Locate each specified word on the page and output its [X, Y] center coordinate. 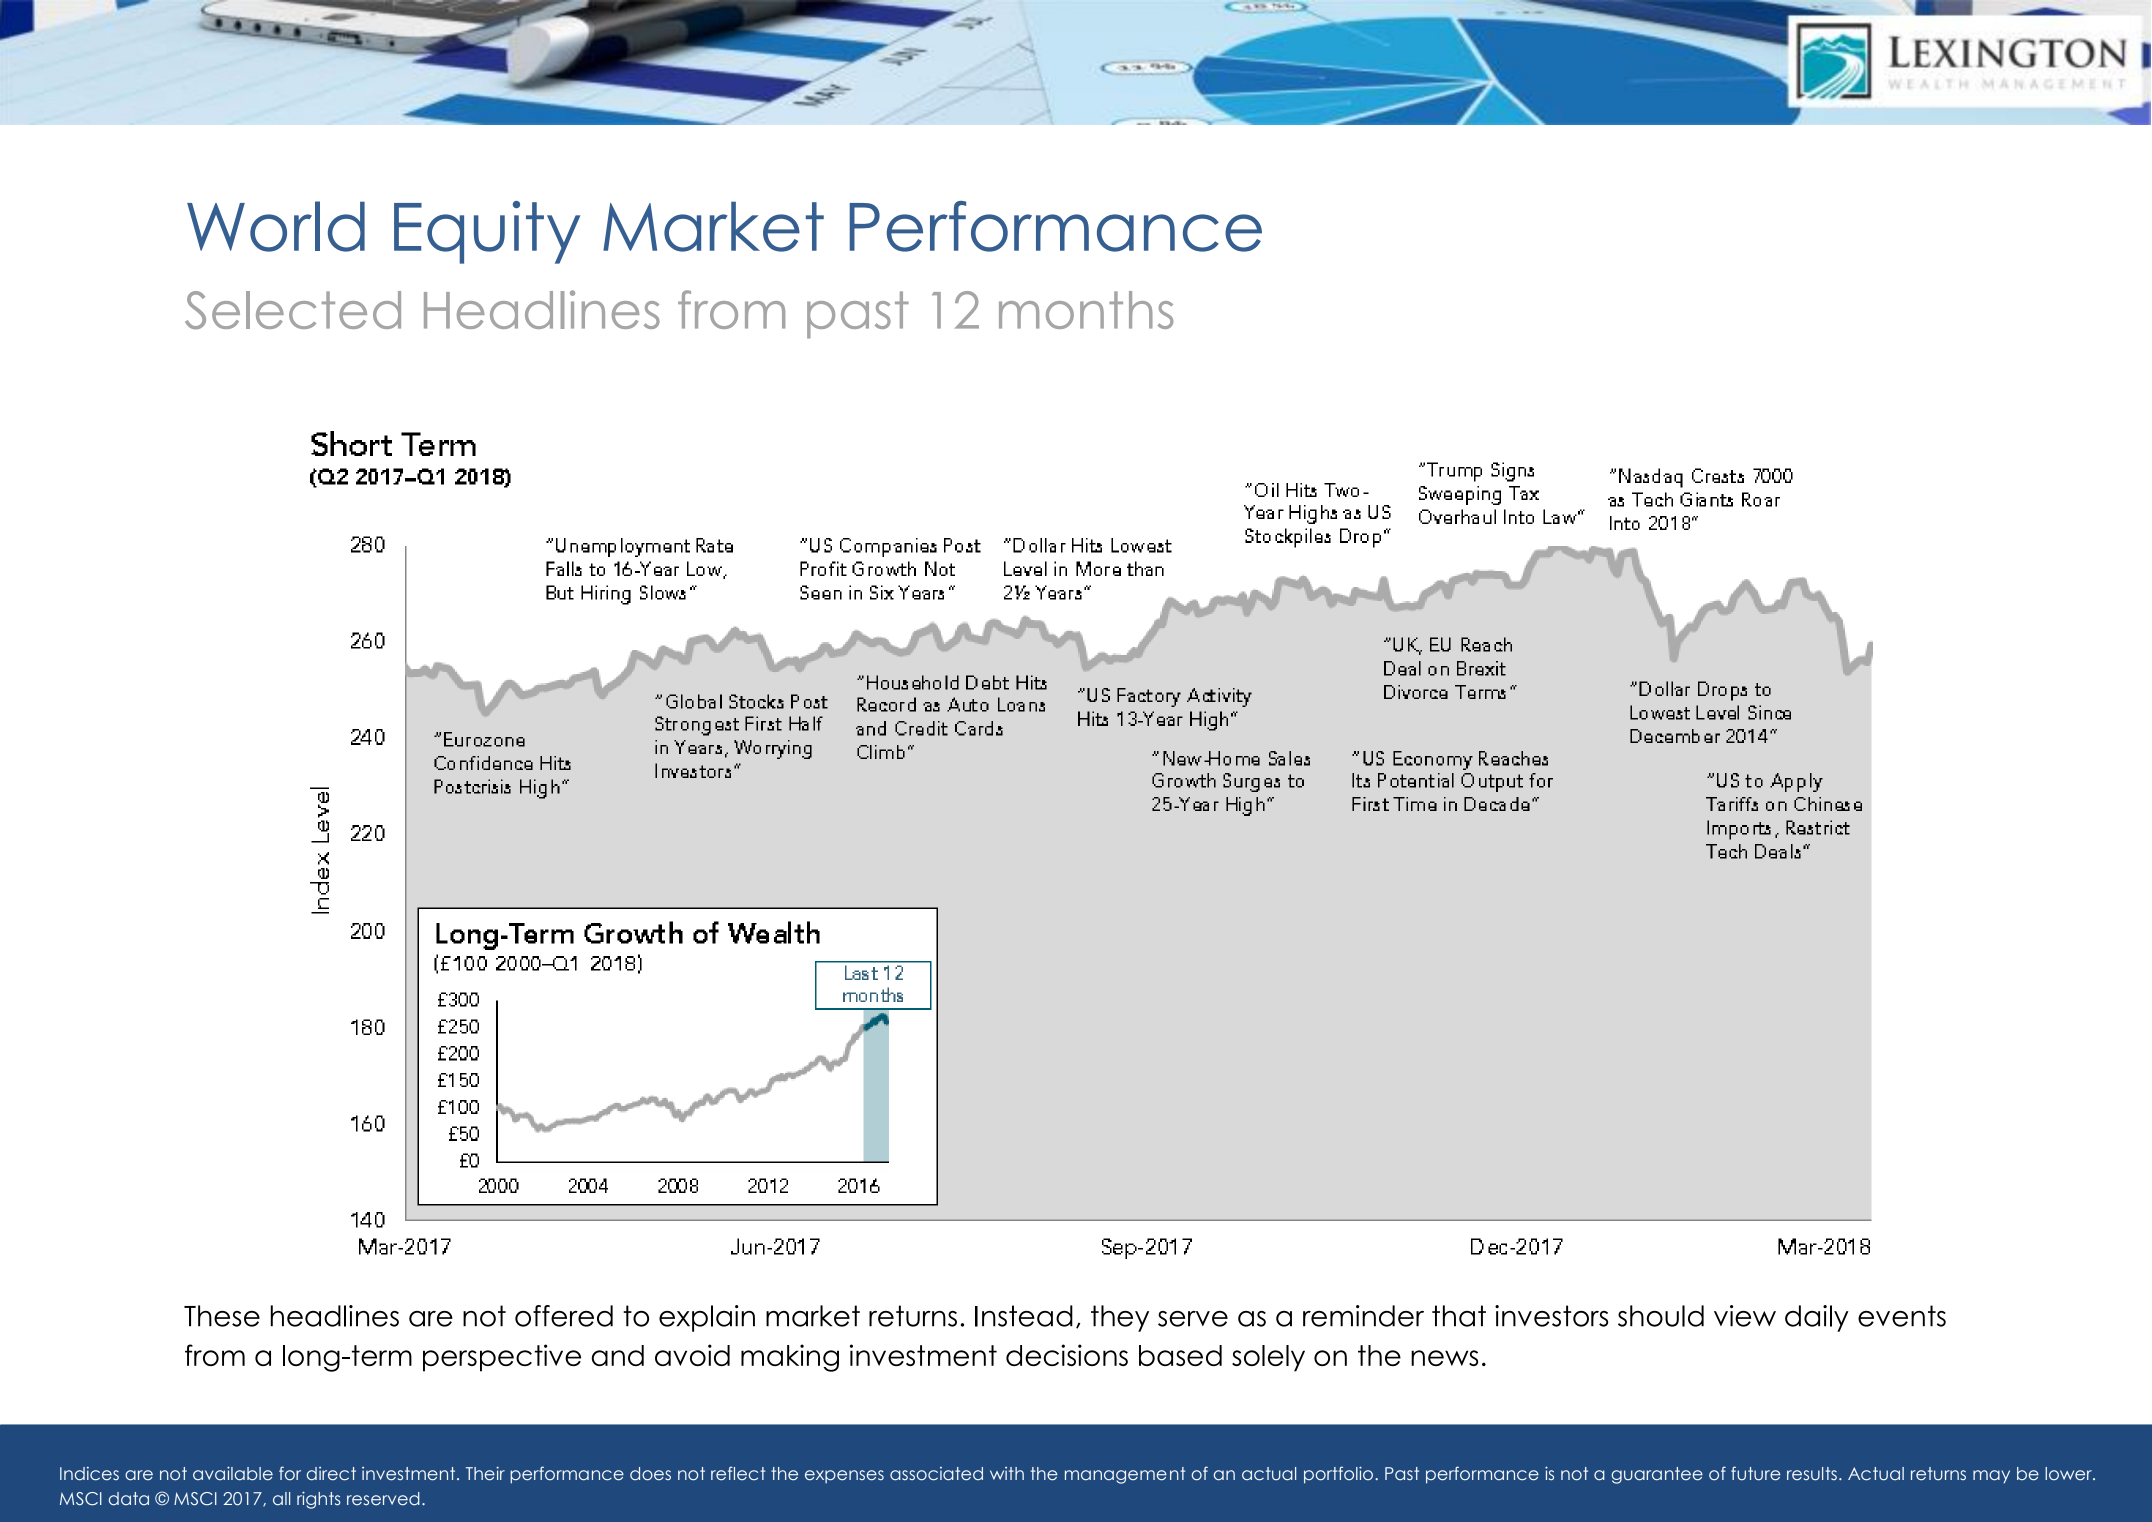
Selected [293, 310]
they [1120, 1318]
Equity [487, 232]
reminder [1363, 1316]
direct [331, 1474]
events [1902, 1316]
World [276, 226]
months [1086, 310]
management [1125, 1475]
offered [564, 1316]
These [222, 1316]
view [1745, 1316]
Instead [1024, 1316]
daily [1817, 1318]
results [1812, 1474]
